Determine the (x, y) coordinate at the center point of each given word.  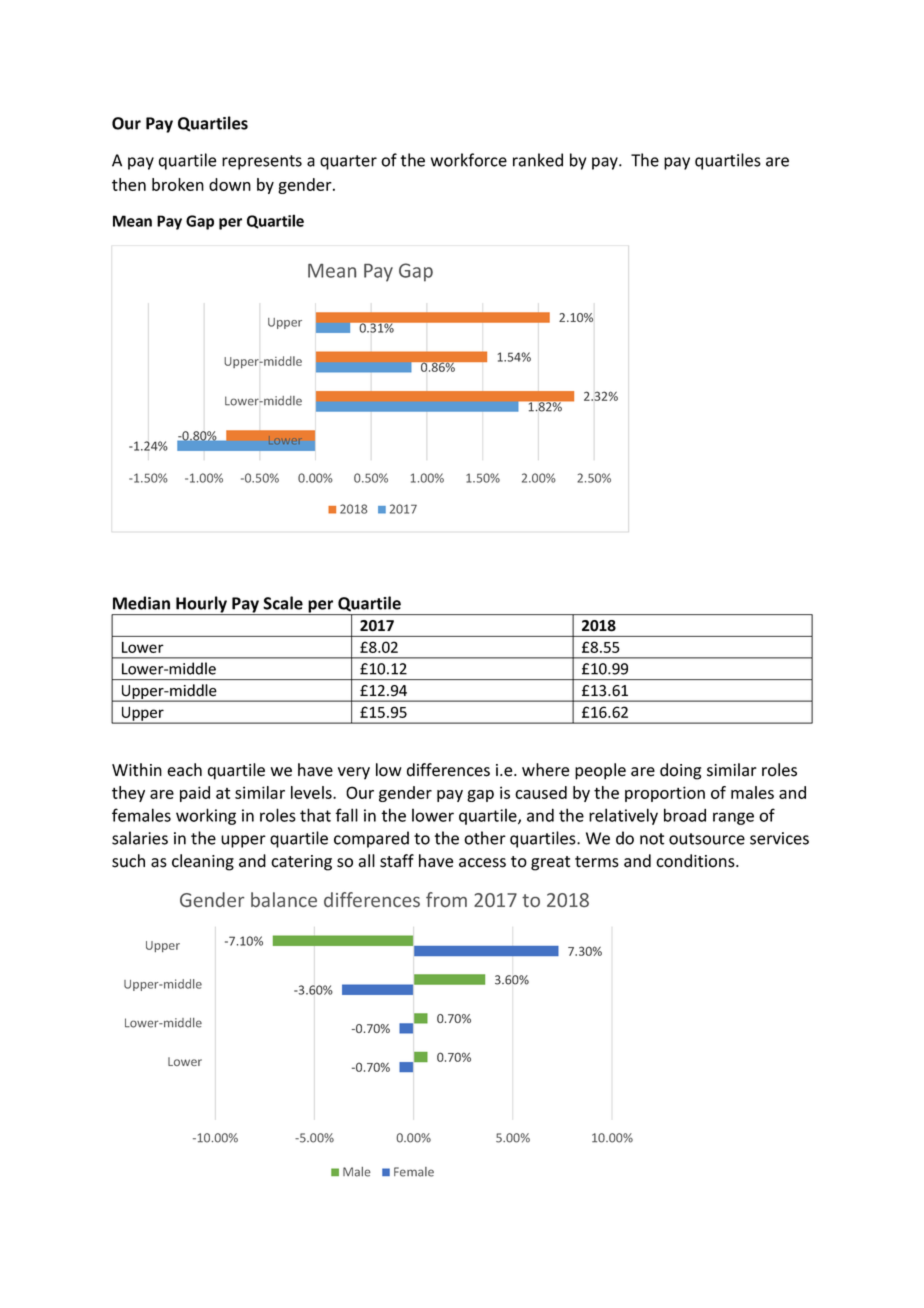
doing (680, 771)
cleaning (203, 862)
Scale (283, 603)
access (482, 863)
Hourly (201, 605)
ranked (538, 160)
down (230, 184)
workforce (469, 160)
